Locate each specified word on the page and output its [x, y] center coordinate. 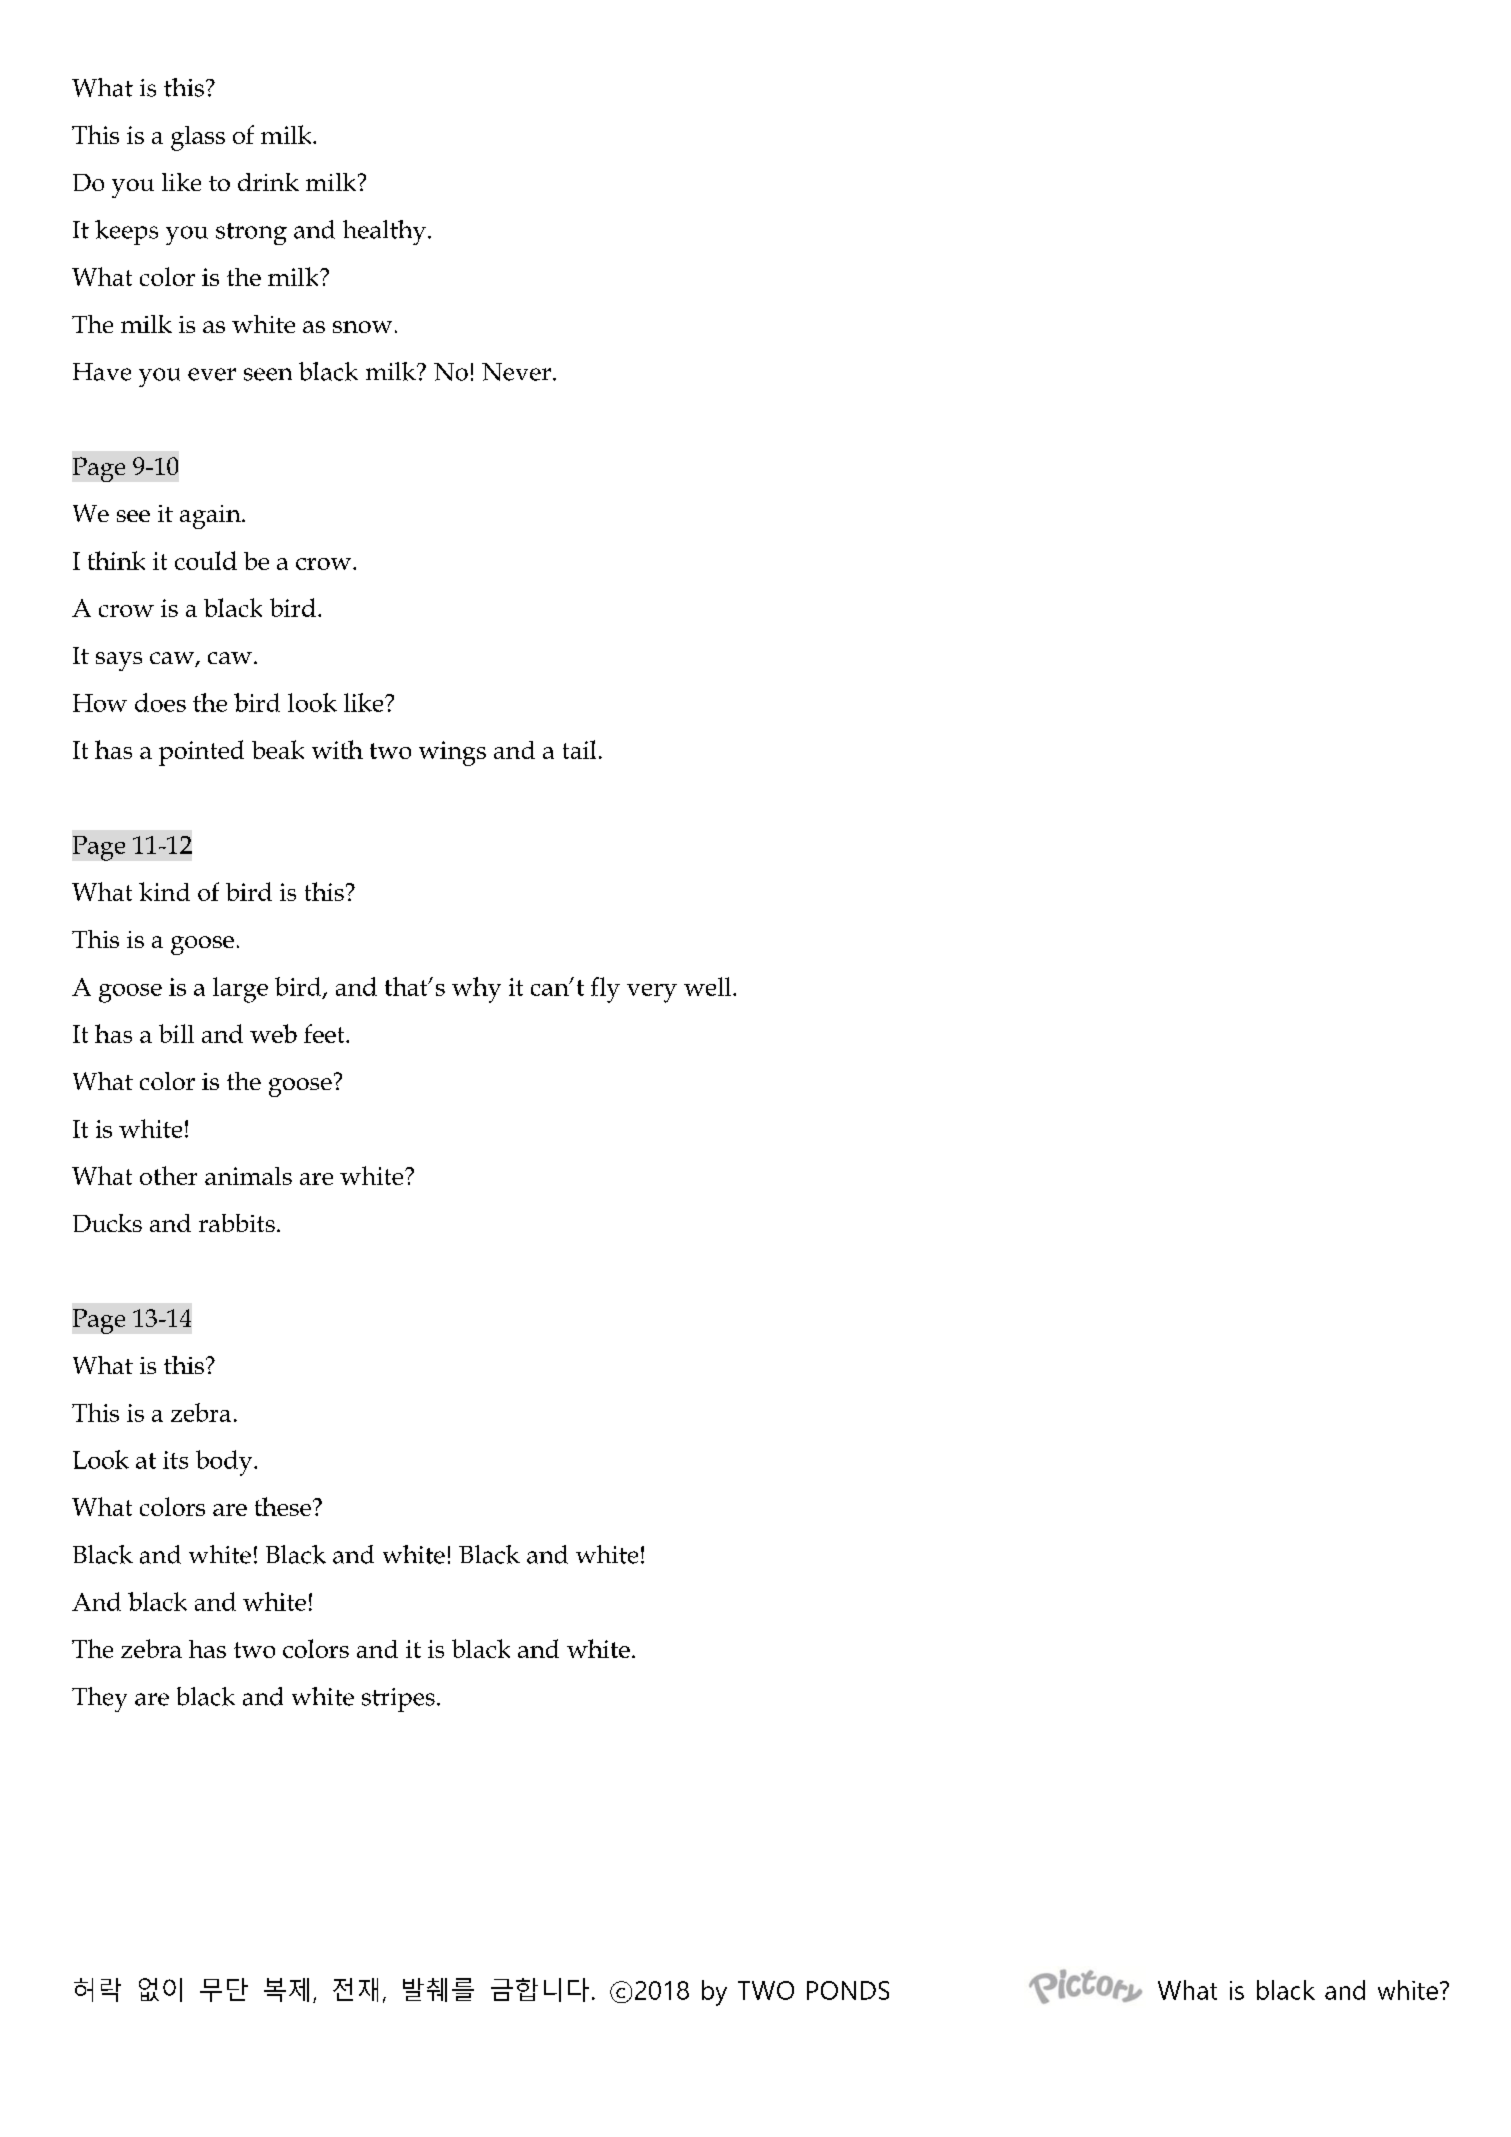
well [709, 986]
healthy [384, 232]
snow [362, 327]
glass [198, 138]
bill [176, 1033]
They [99, 1699]
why [476, 990]
